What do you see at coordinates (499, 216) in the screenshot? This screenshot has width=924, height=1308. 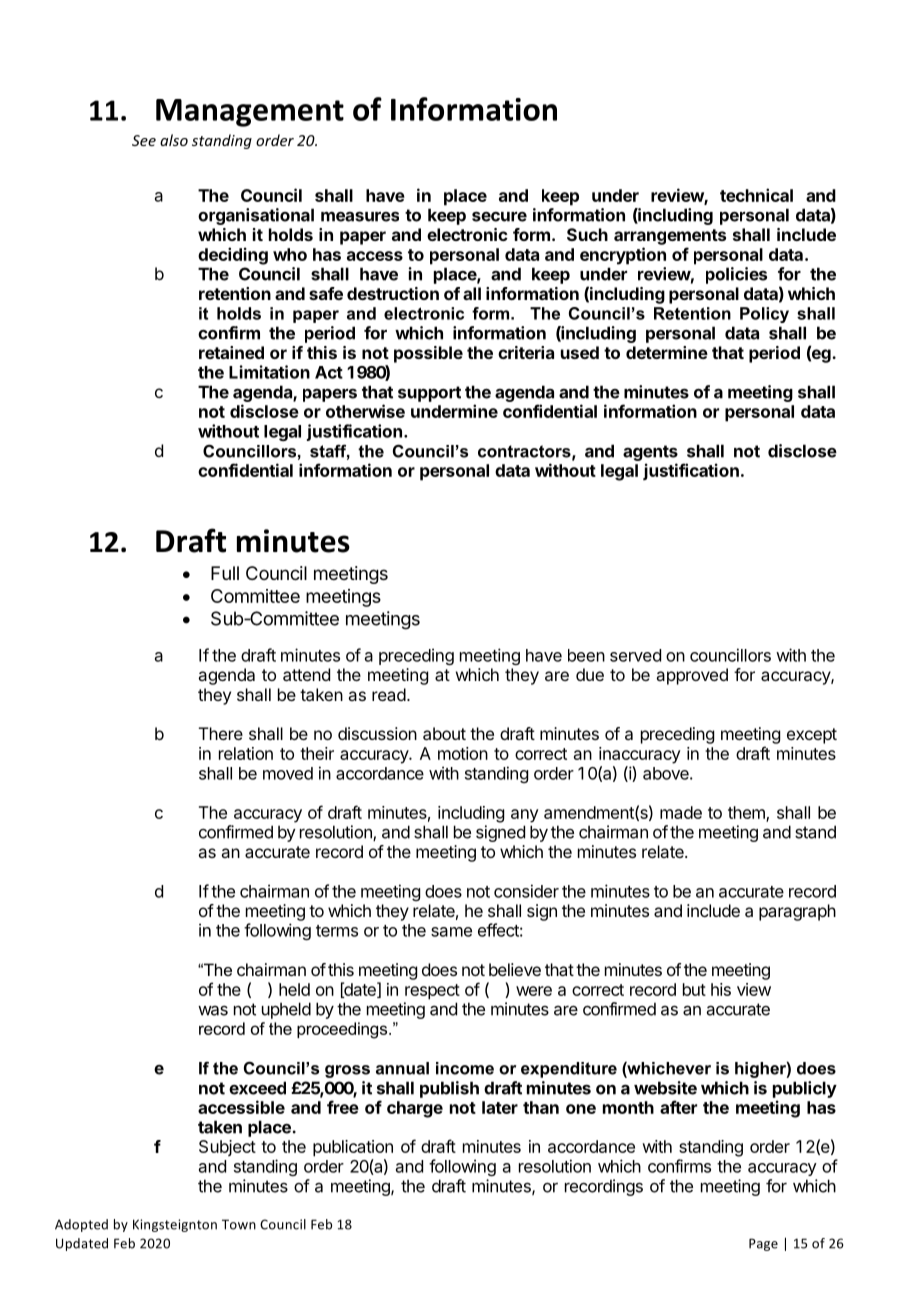 I see `secure` at bounding box center [499, 216].
